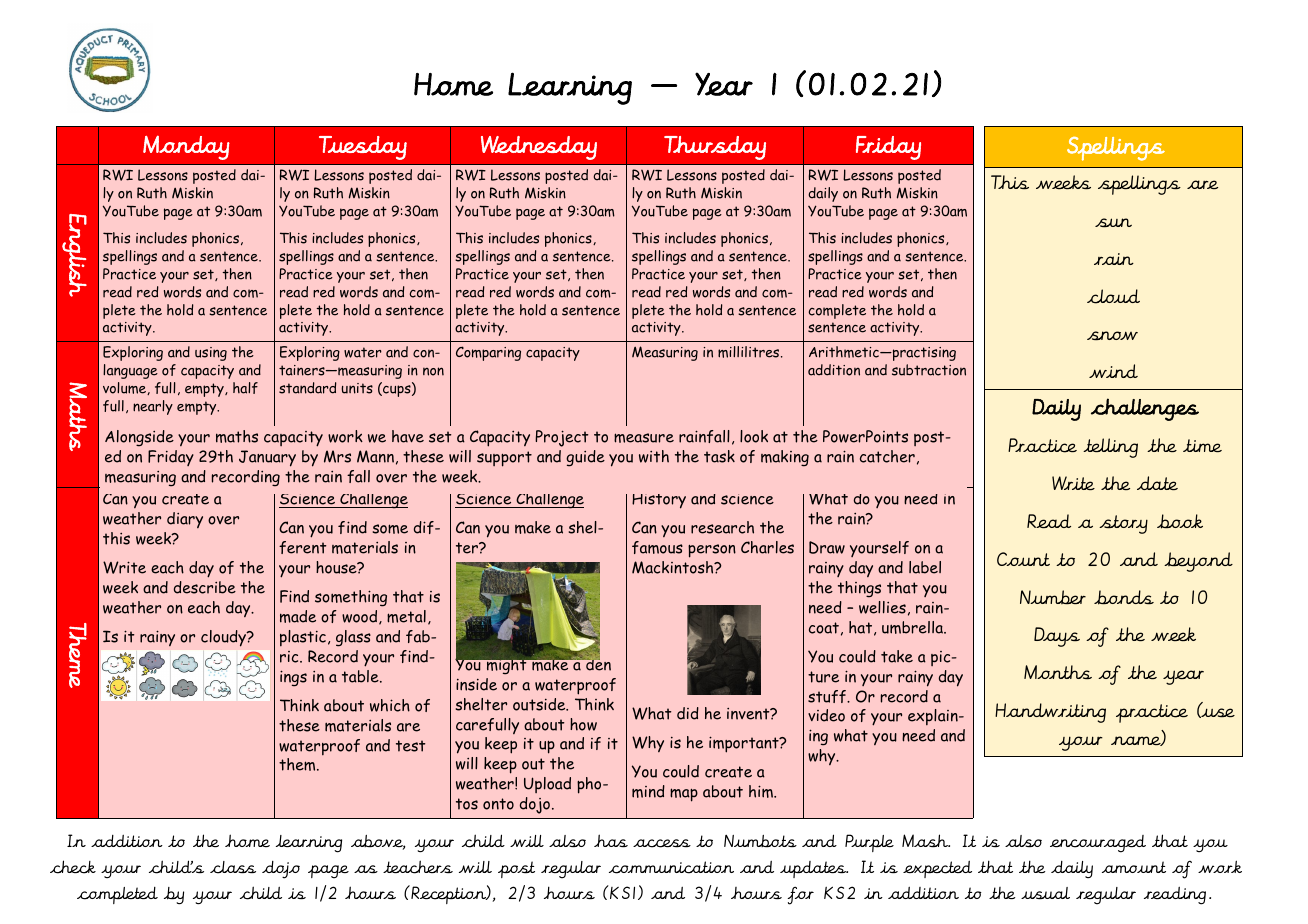 This page has width=1308, height=924. What do you see at coordinates (671, 867) in the page?
I see `communication` at bounding box center [671, 867].
